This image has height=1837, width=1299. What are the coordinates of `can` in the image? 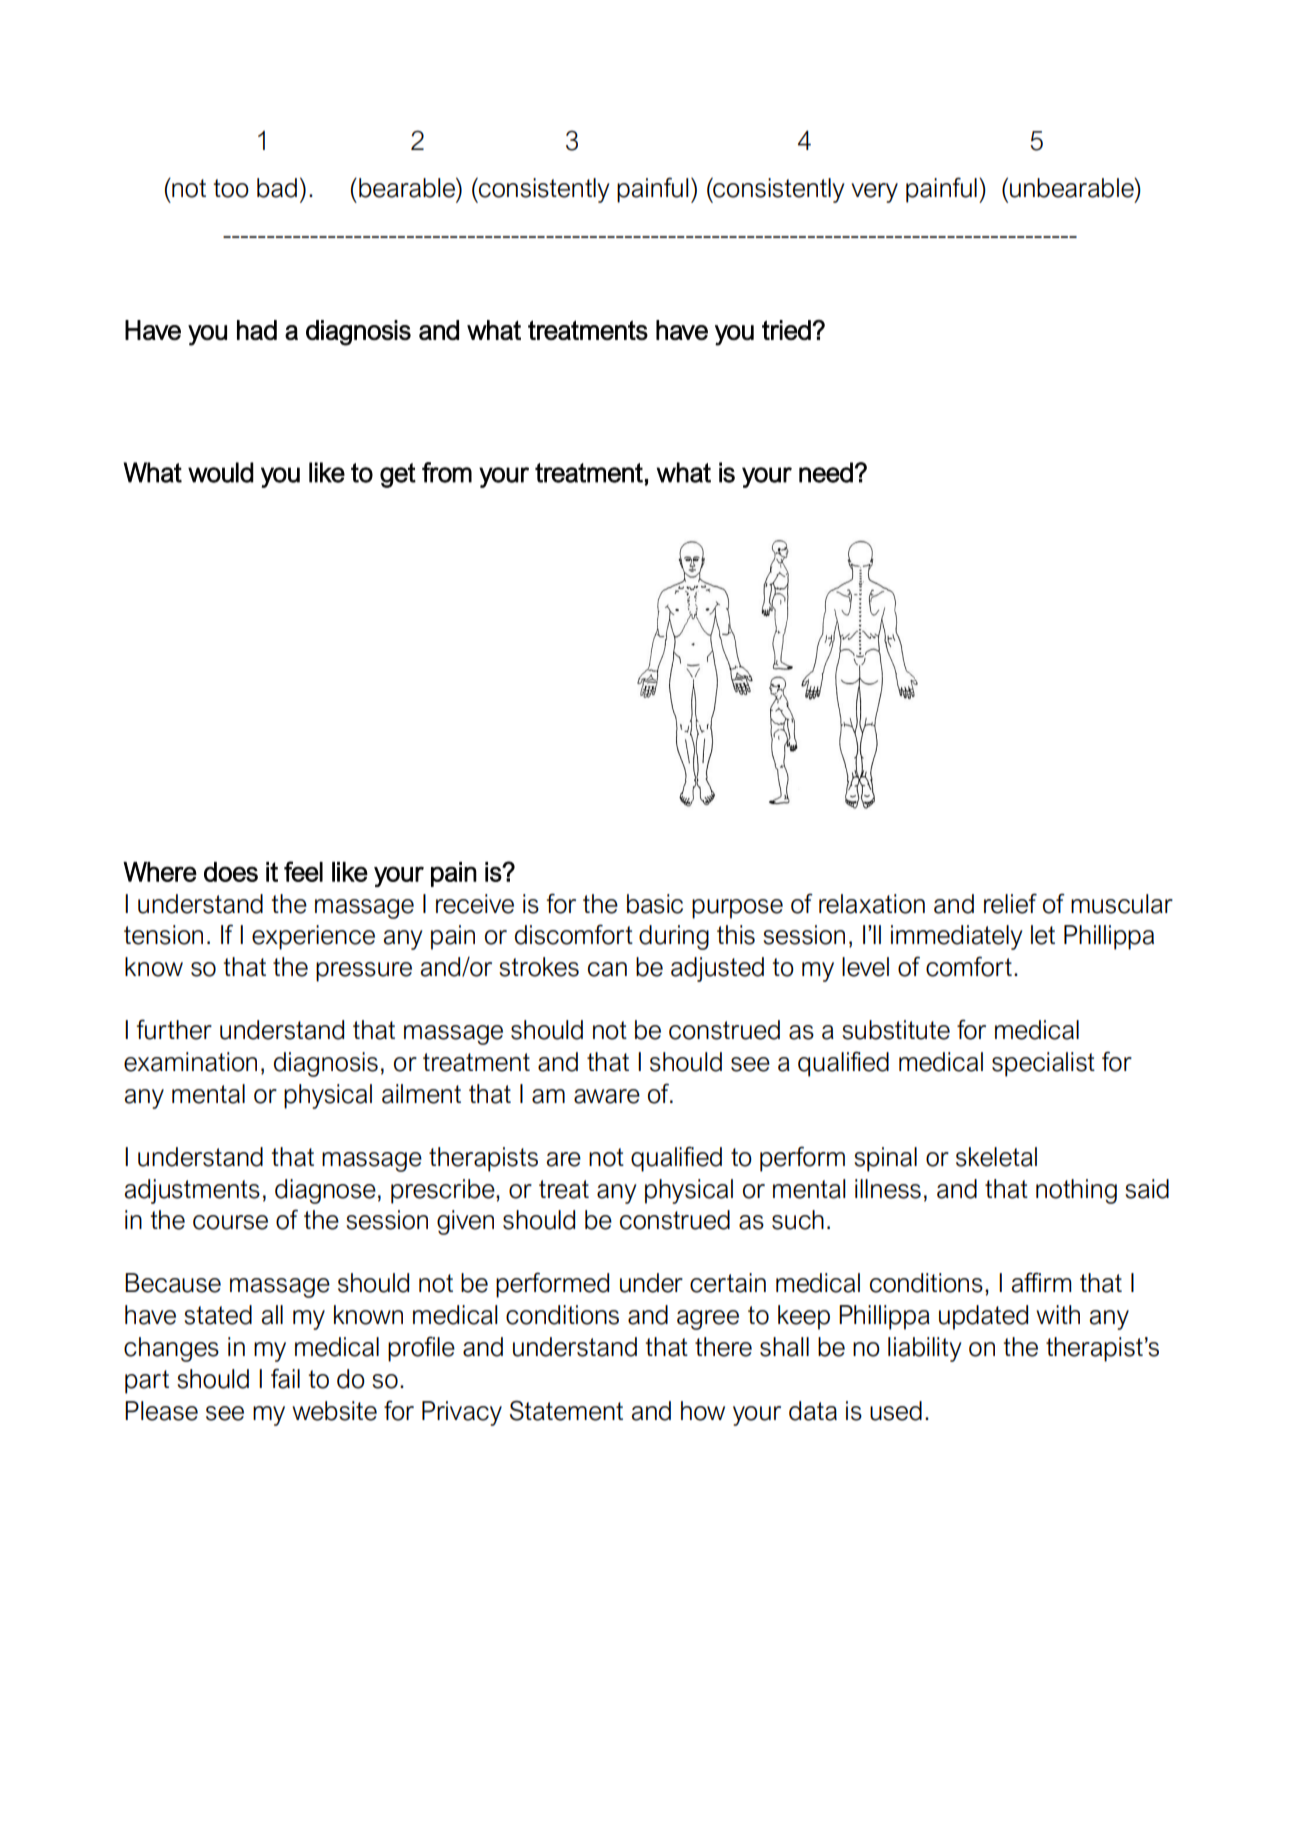 It's located at (607, 969).
